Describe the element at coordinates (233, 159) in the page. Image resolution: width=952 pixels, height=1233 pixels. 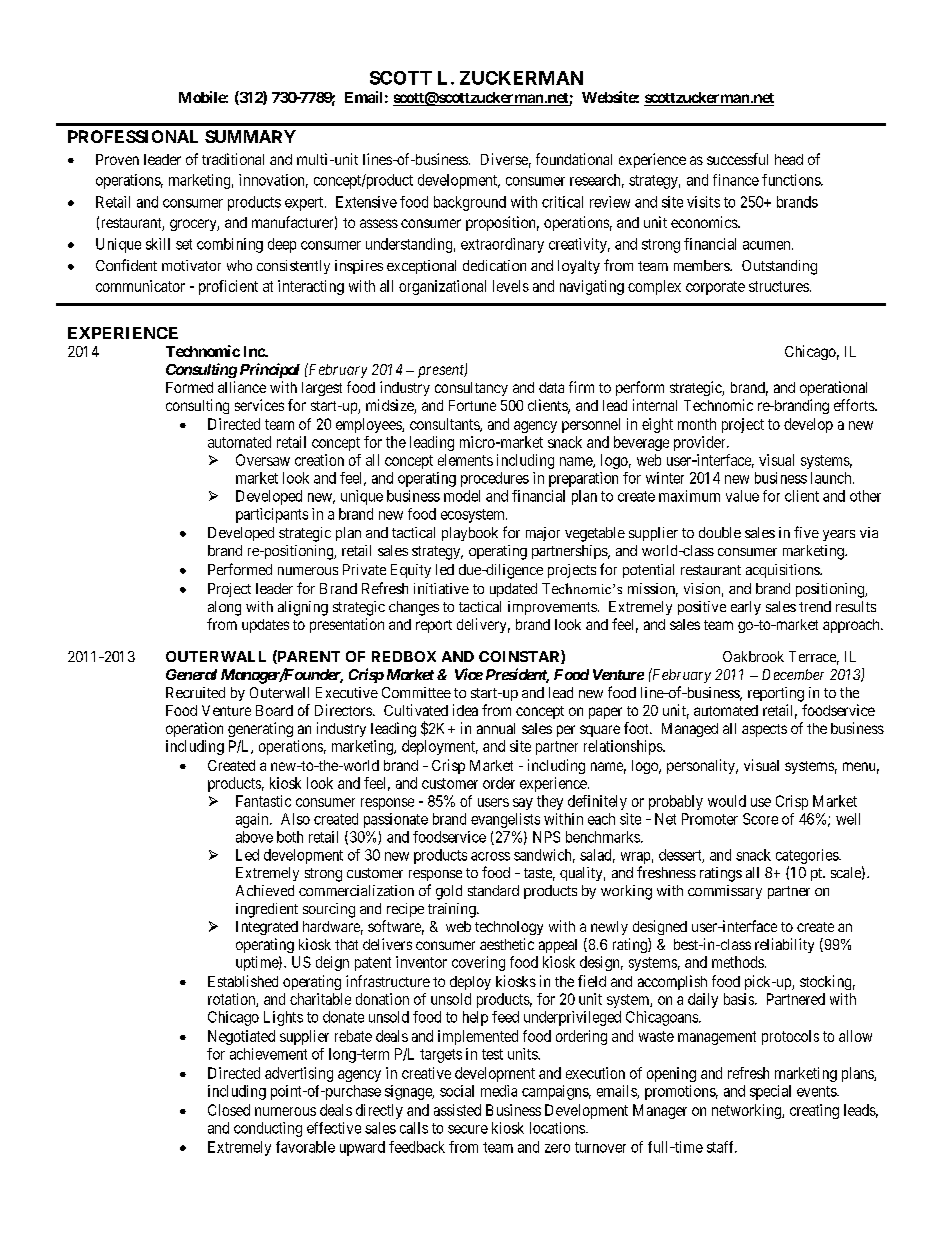
I see `traditional` at that location.
